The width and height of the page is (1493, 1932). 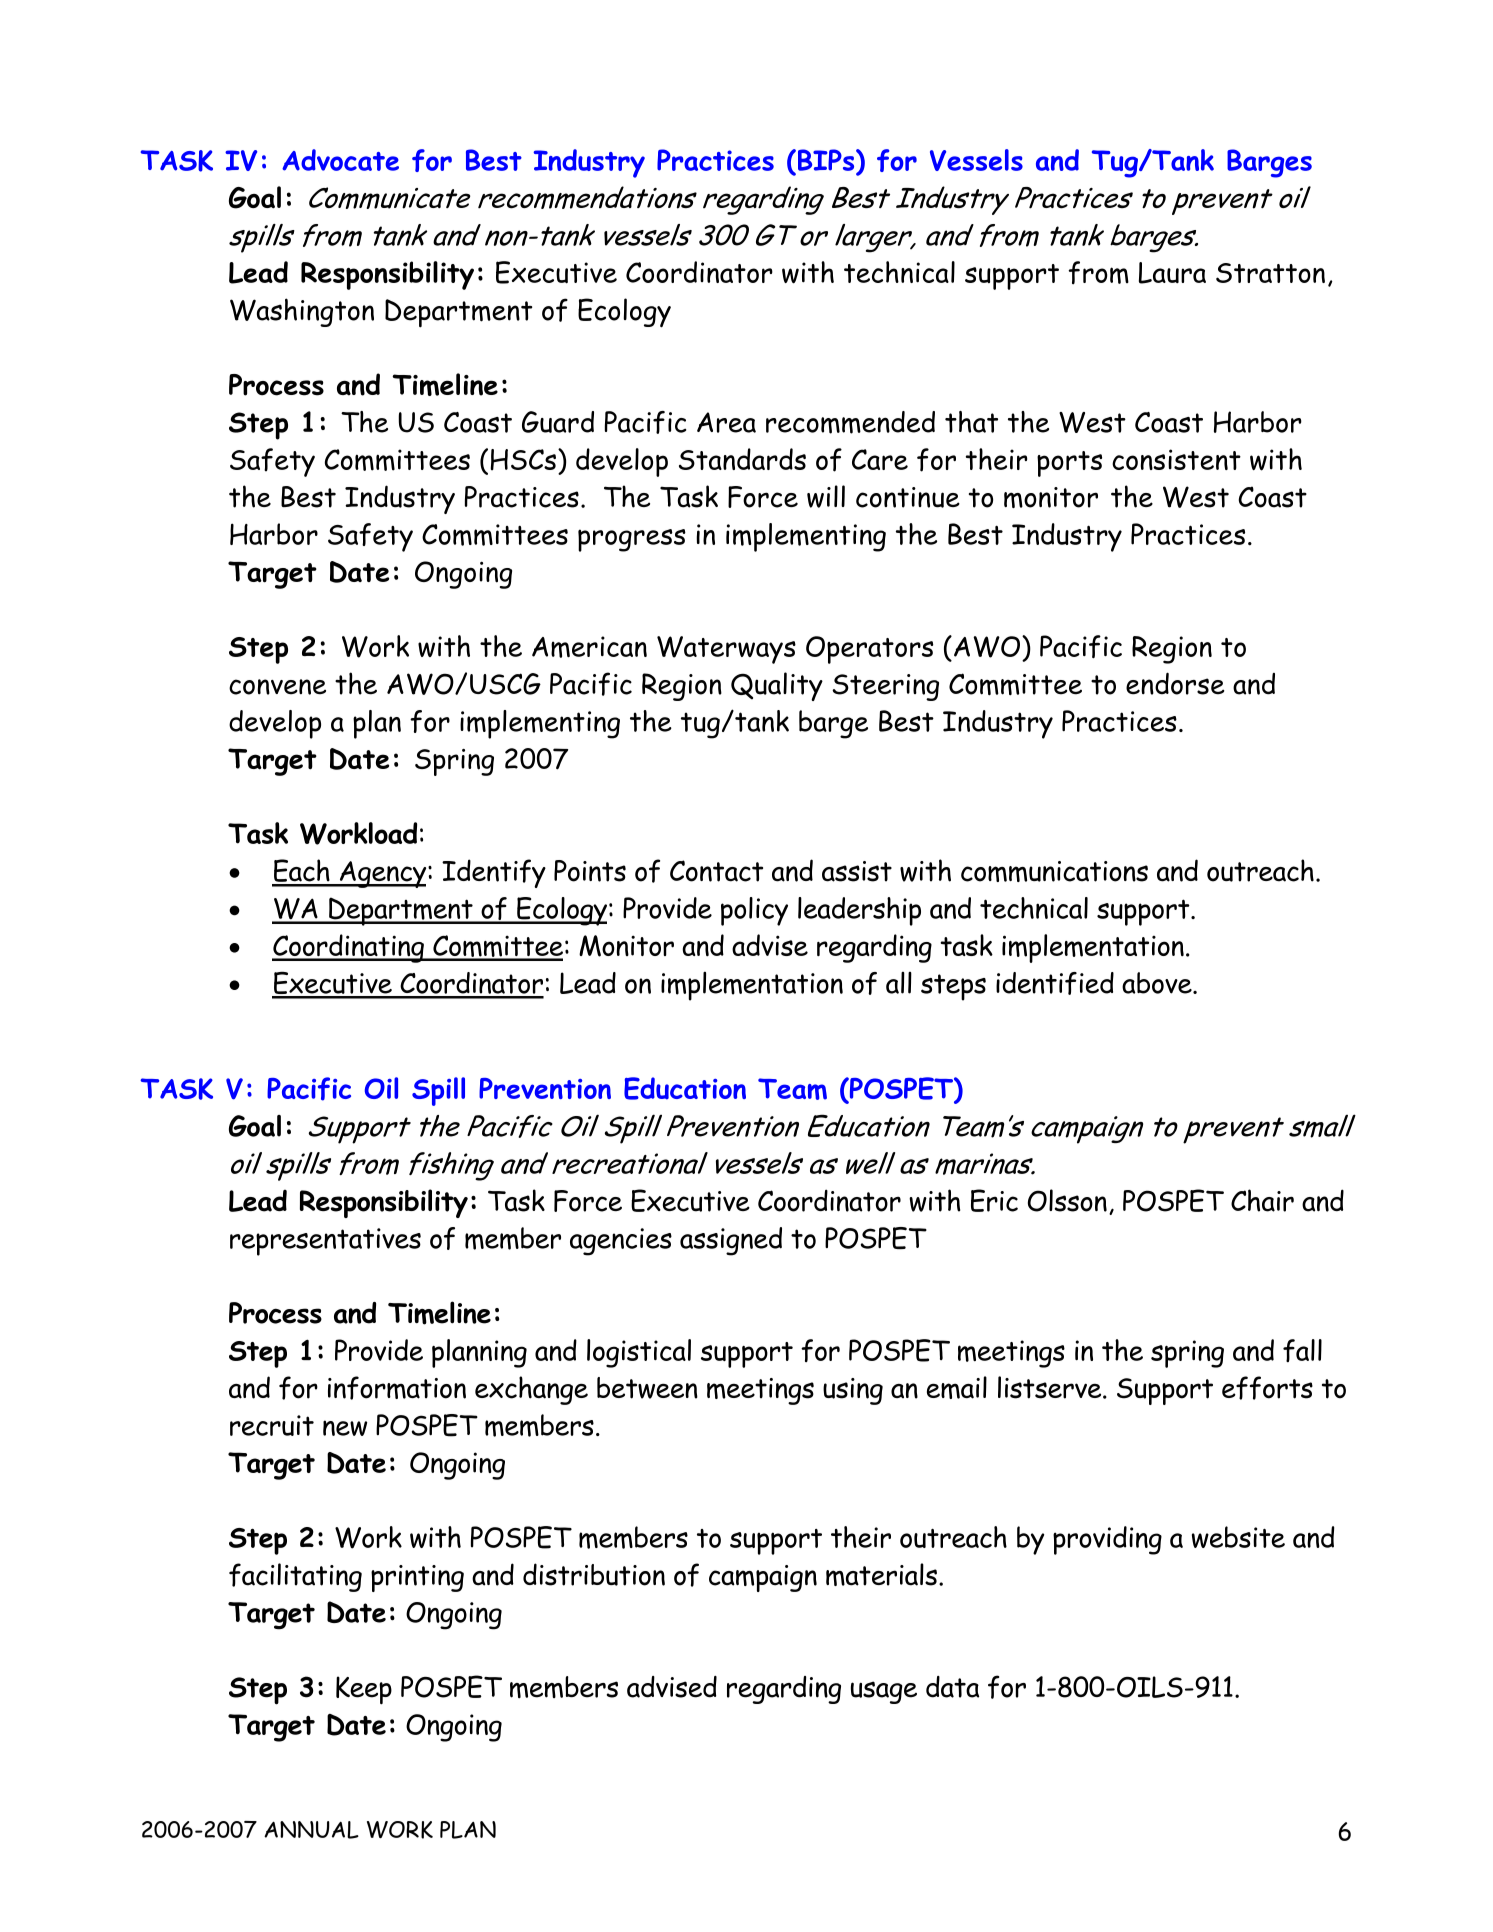 What do you see at coordinates (884, 1692) in the page?
I see `usage` at bounding box center [884, 1692].
